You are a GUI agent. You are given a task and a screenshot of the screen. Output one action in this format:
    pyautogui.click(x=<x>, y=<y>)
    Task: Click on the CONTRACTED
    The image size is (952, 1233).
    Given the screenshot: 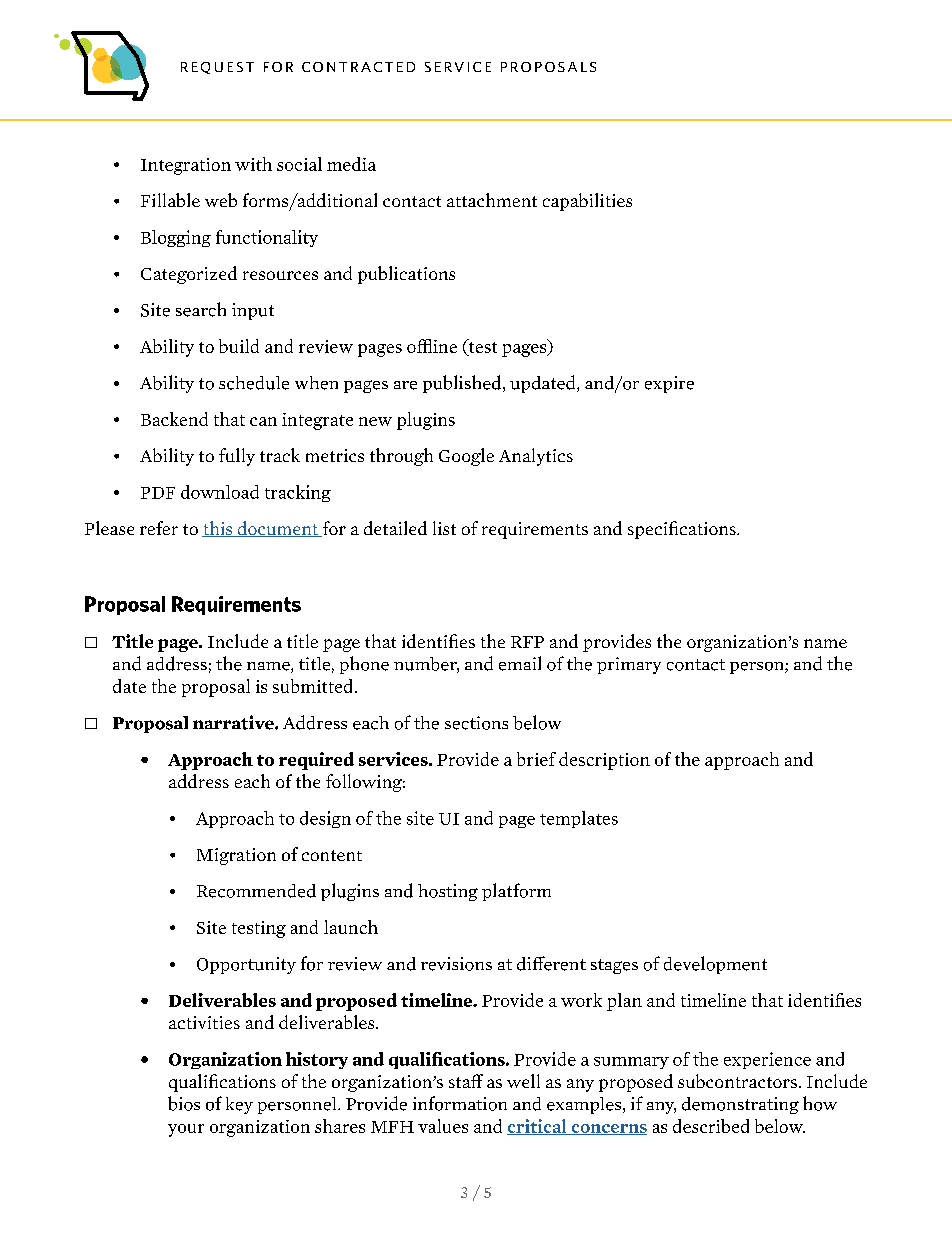 What is the action you would take?
    pyautogui.click(x=358, y=67)
